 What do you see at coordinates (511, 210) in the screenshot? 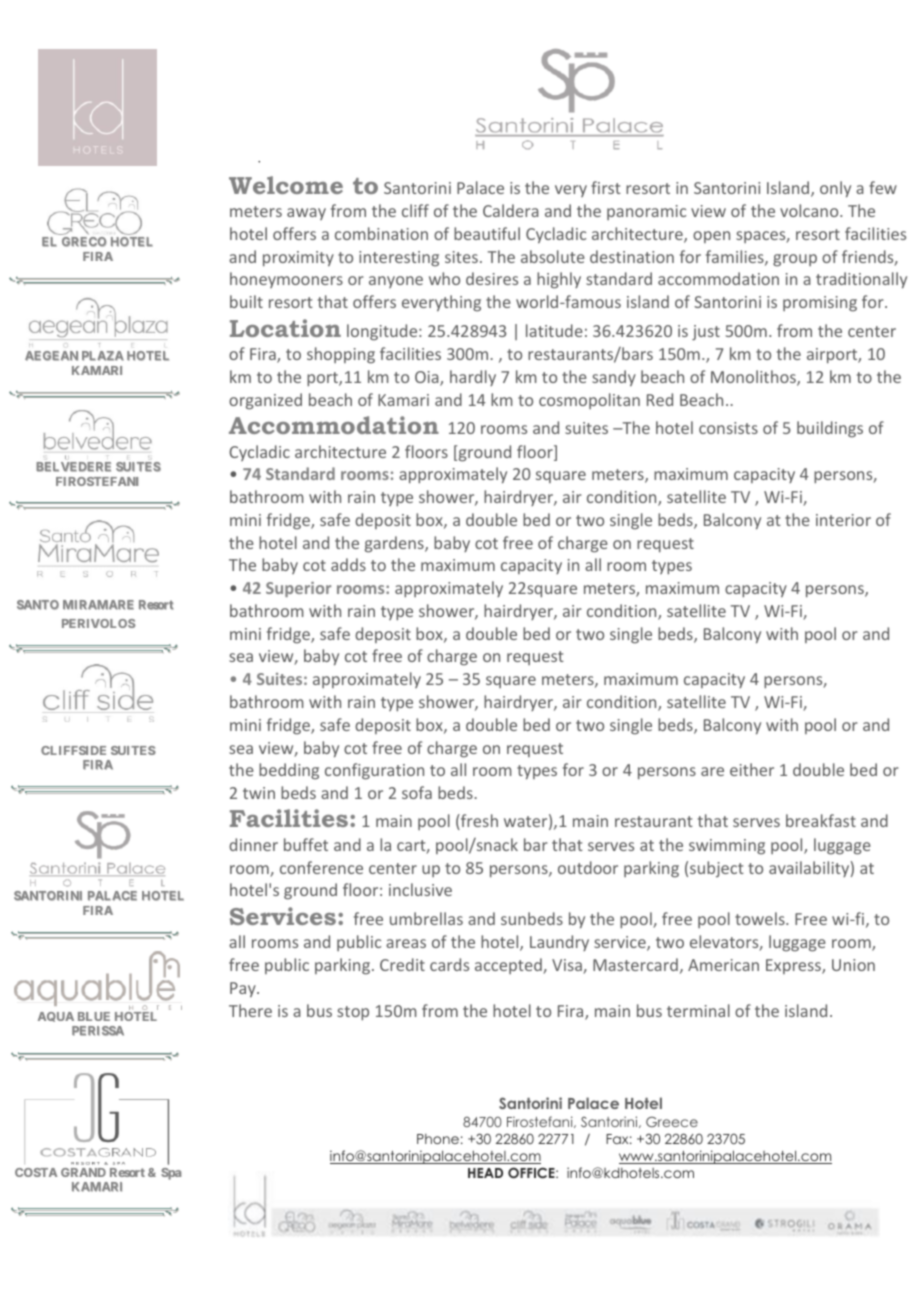
I see `Caldera` at bounding box center [511, 210].
